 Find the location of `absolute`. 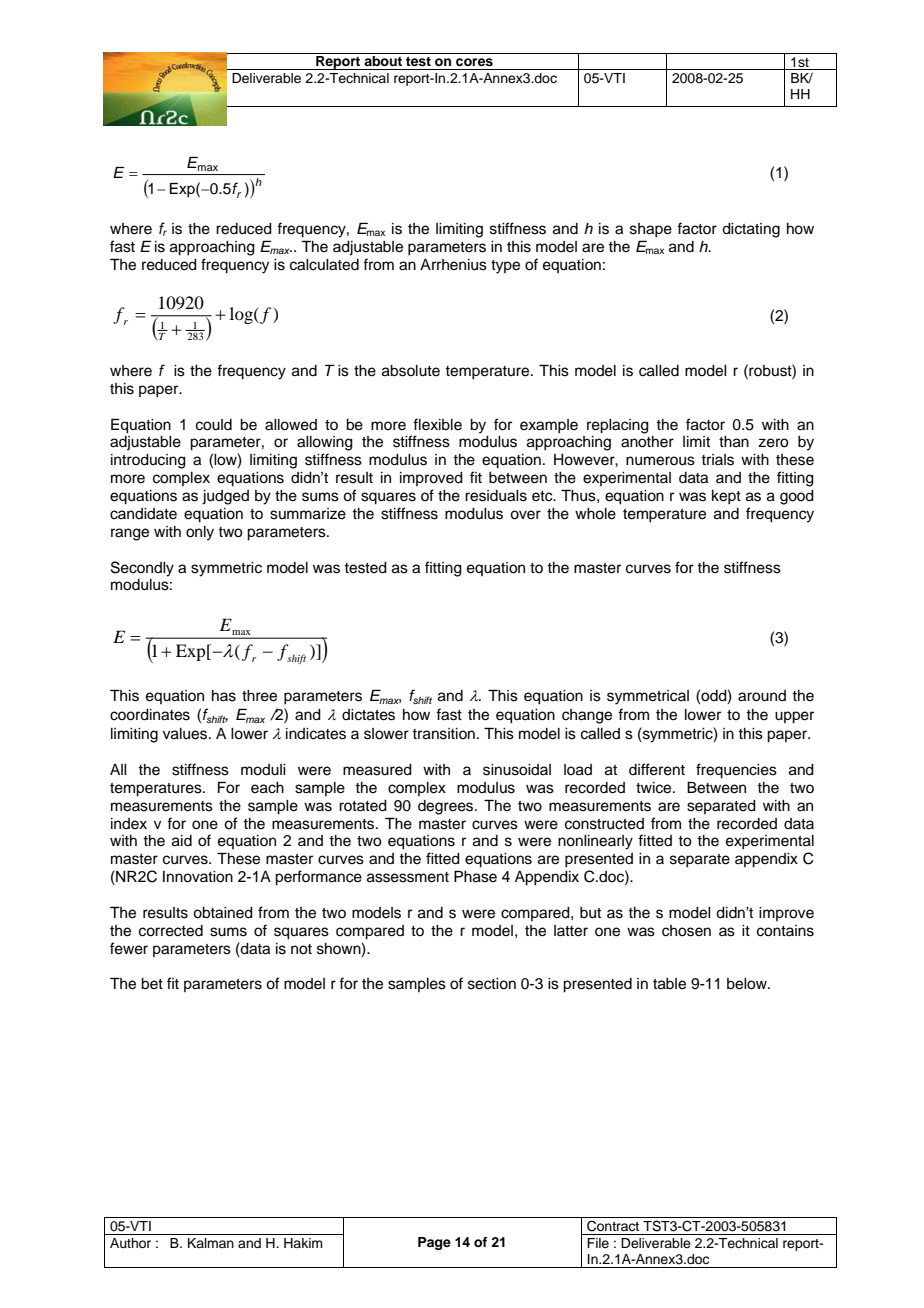

absolute is located at coordinates (411, 371).
